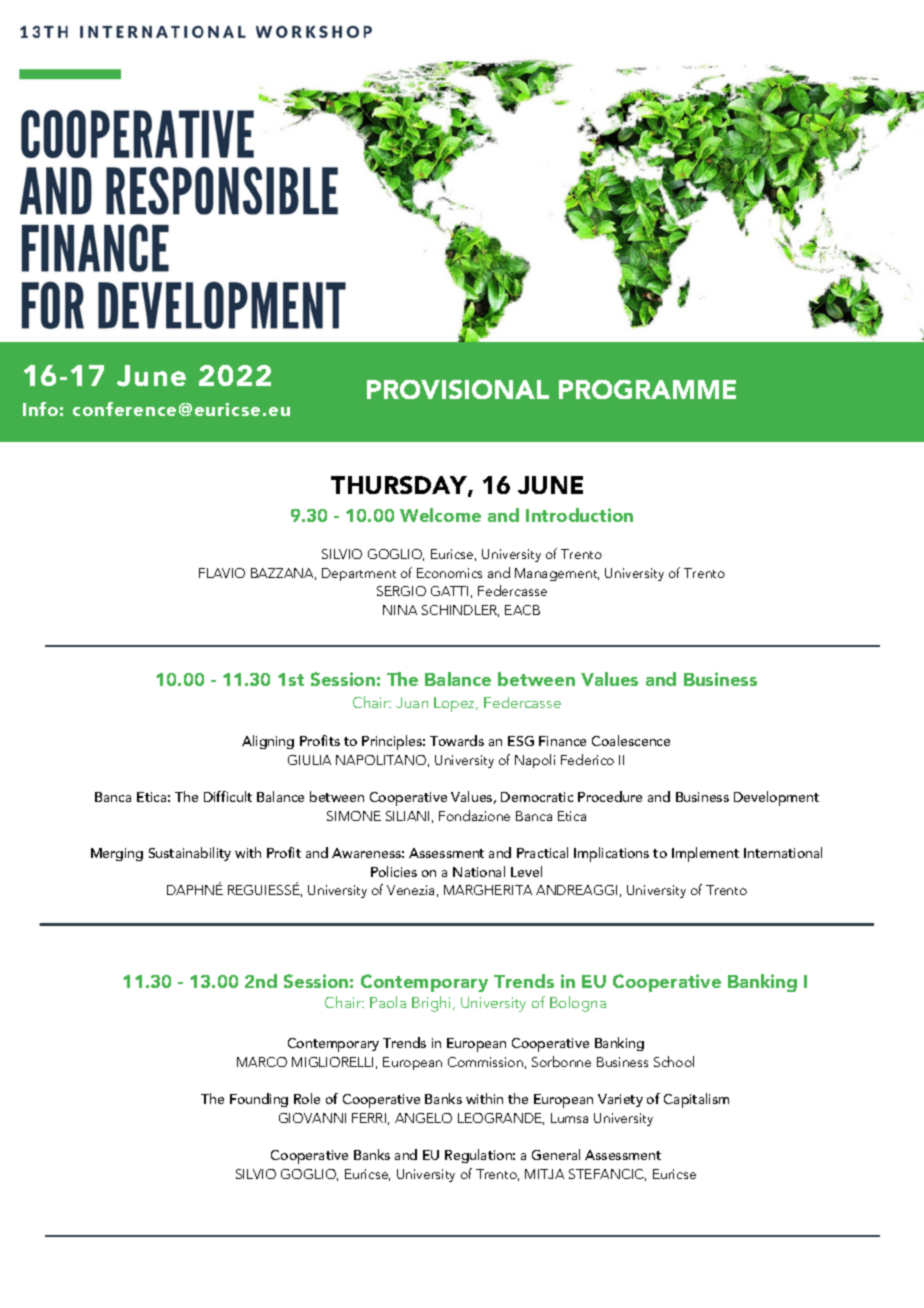  Describe the element at coordinates (647, 389) in the screenshot. I see `PROGRAMME` at that location.
